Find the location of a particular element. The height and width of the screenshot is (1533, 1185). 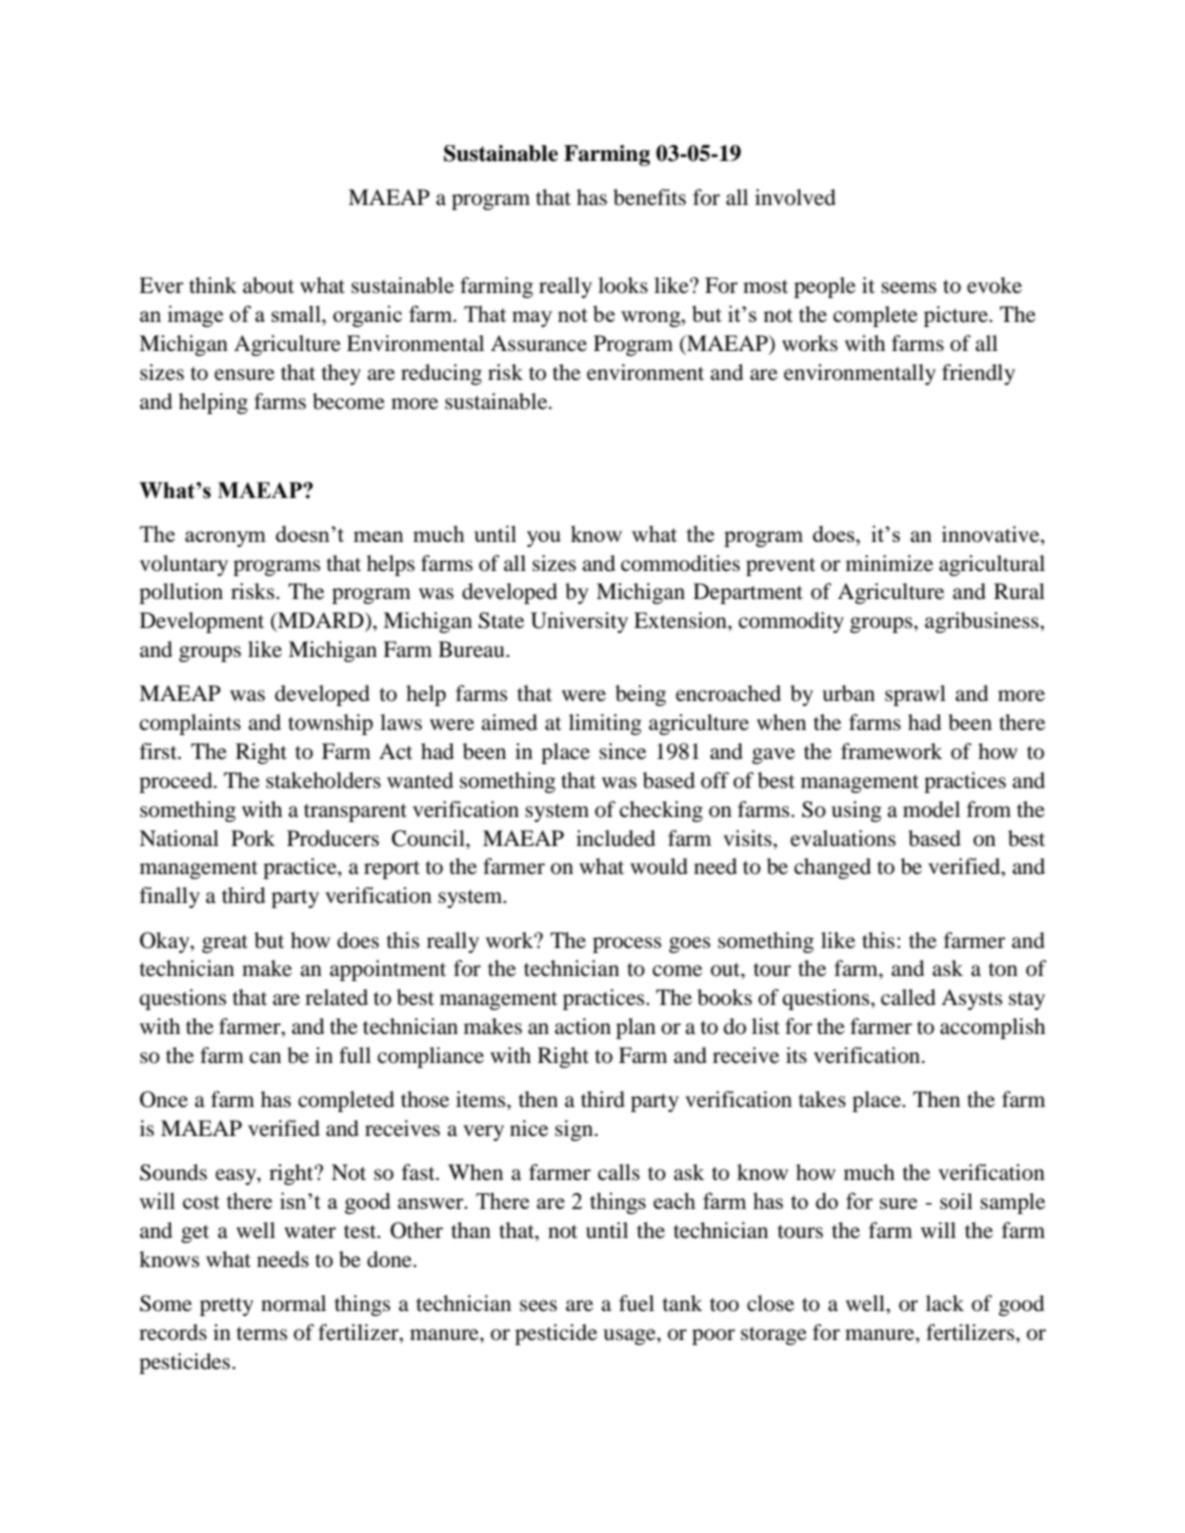

about is located at coordinates (268, 285).
